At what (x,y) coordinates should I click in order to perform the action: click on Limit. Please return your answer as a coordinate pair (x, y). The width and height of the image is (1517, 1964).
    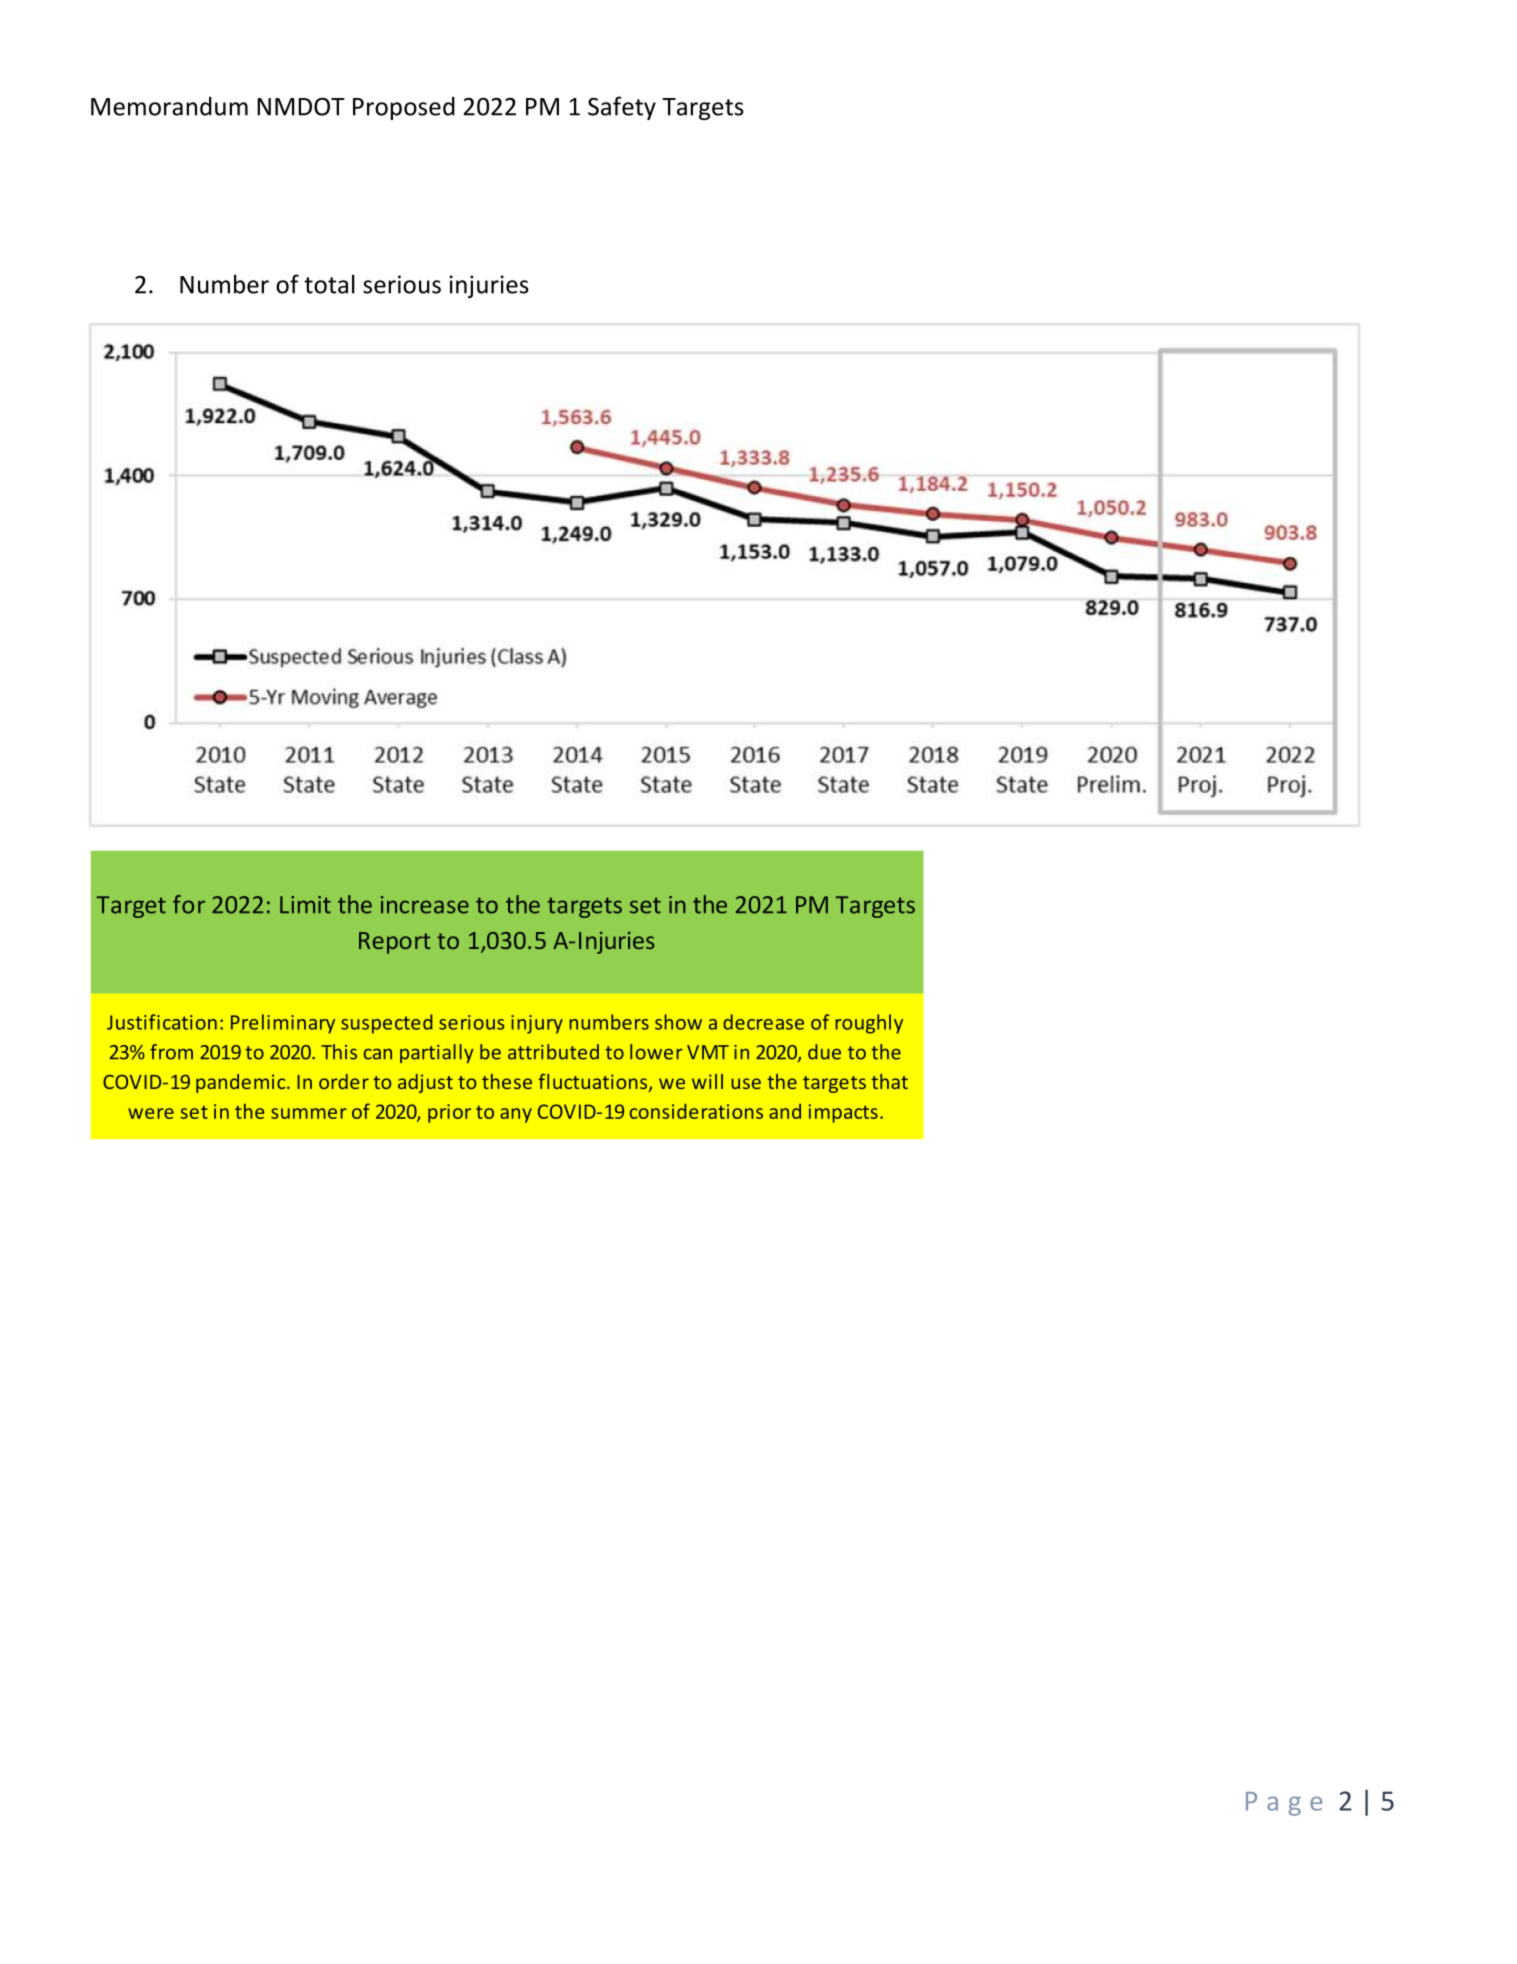
    Looking at the image, I should click on (305, 905).
